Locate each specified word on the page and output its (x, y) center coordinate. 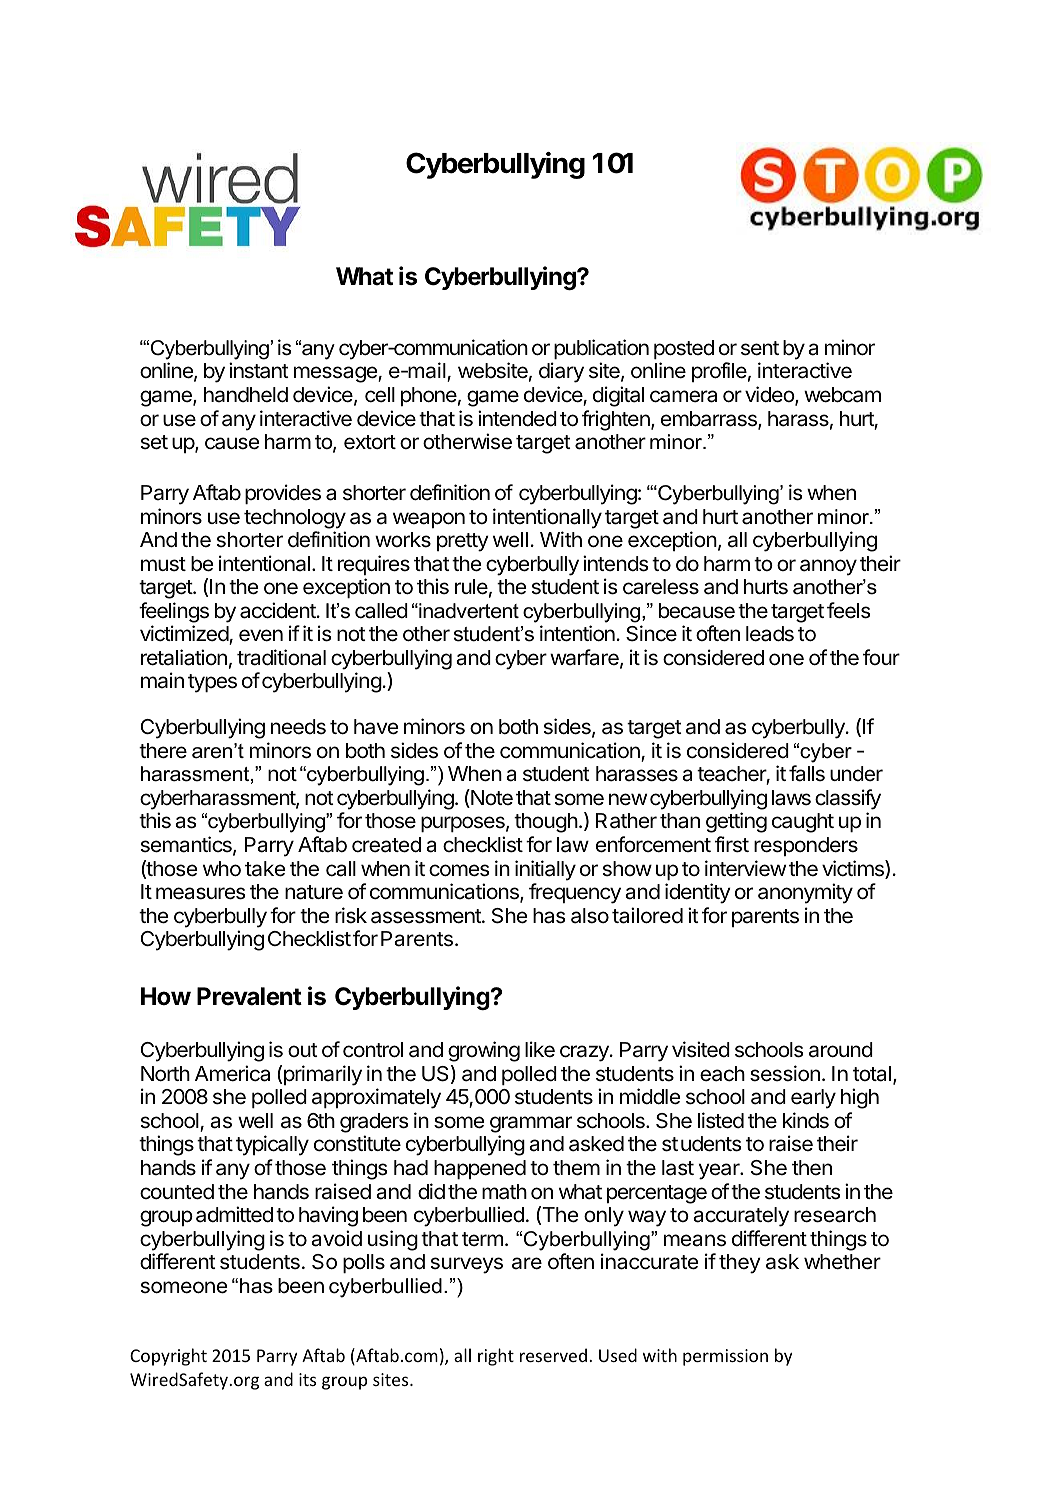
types (212, 683)
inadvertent (468, 611)
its (307, 1379)
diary (561, 372)
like (540, 1049)
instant (259, 370)
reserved (553, 1355)
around (841, 1050)
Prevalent (249, 996)
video (770, 395)
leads (770, 634)
